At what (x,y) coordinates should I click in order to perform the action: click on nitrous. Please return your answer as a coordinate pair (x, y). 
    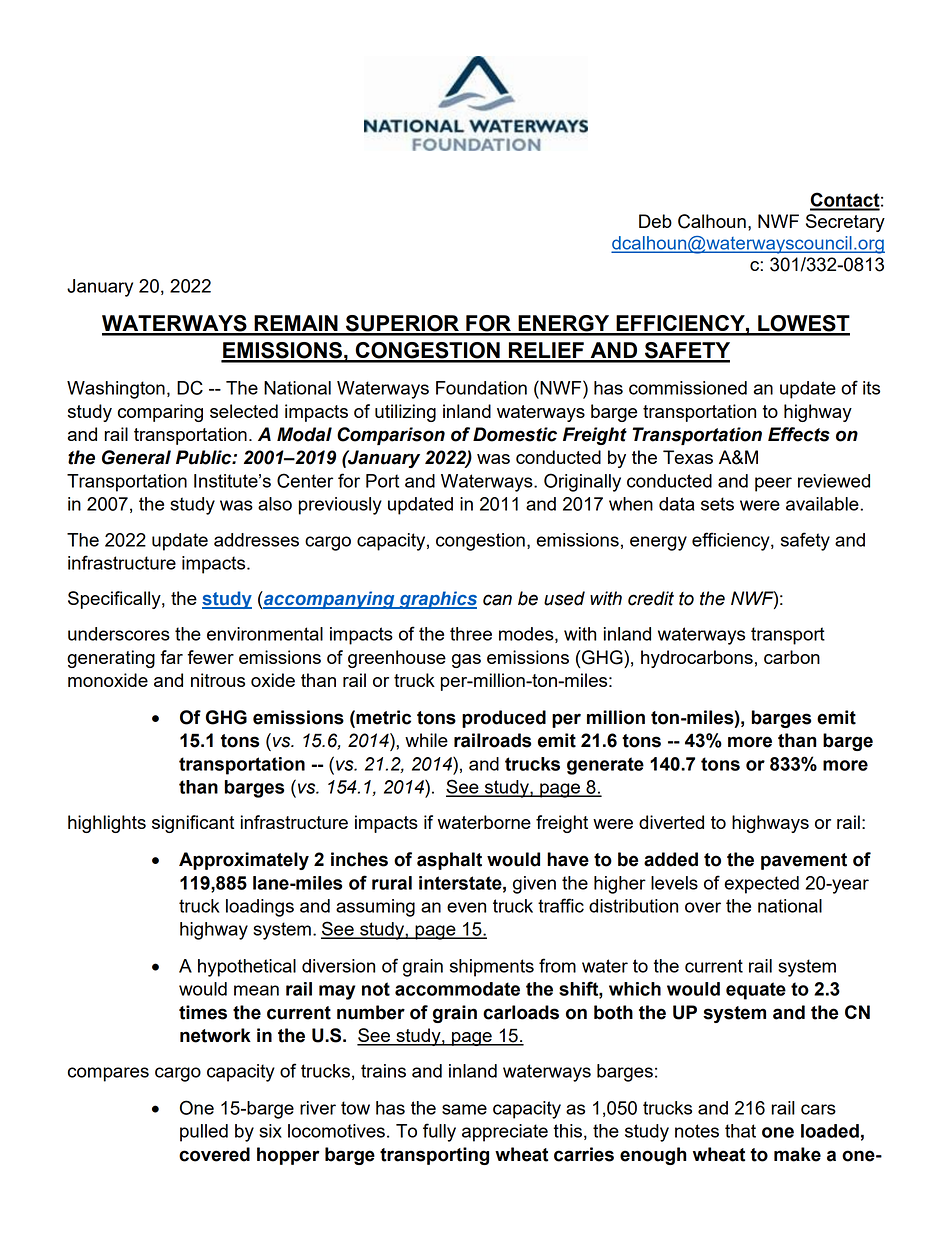
    Looking at the image, I should click on (218, 680).
